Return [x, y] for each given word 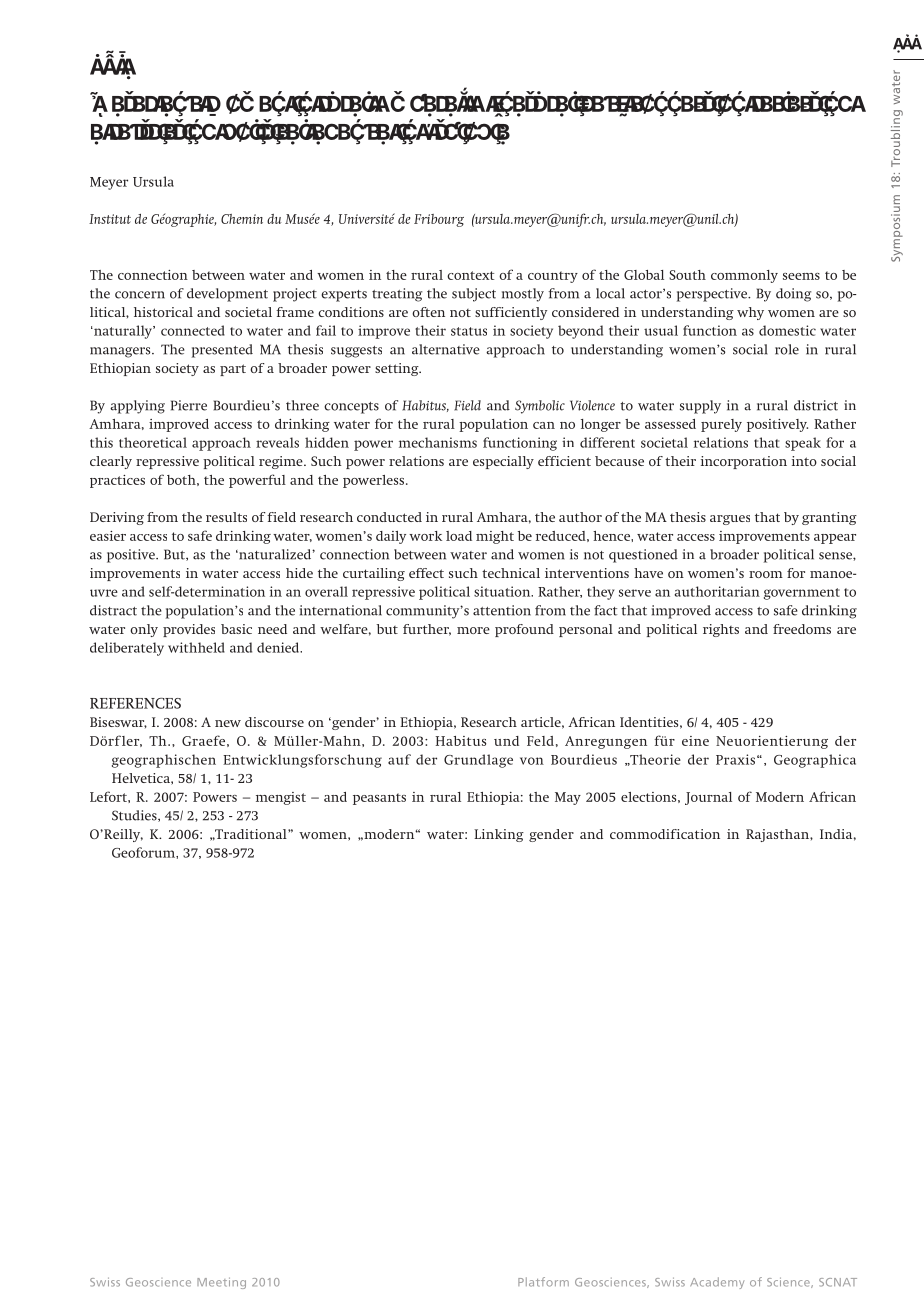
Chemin [242, 219]
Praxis [735, 759]
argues [730, 520]
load [459, 536]
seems [801, 276]
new [228, 723]
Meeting [221, 1283]
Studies [135, 816]
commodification [665, 834]
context [470, 275]
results [226, 517]
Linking [499, 835]
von [532, 761]
